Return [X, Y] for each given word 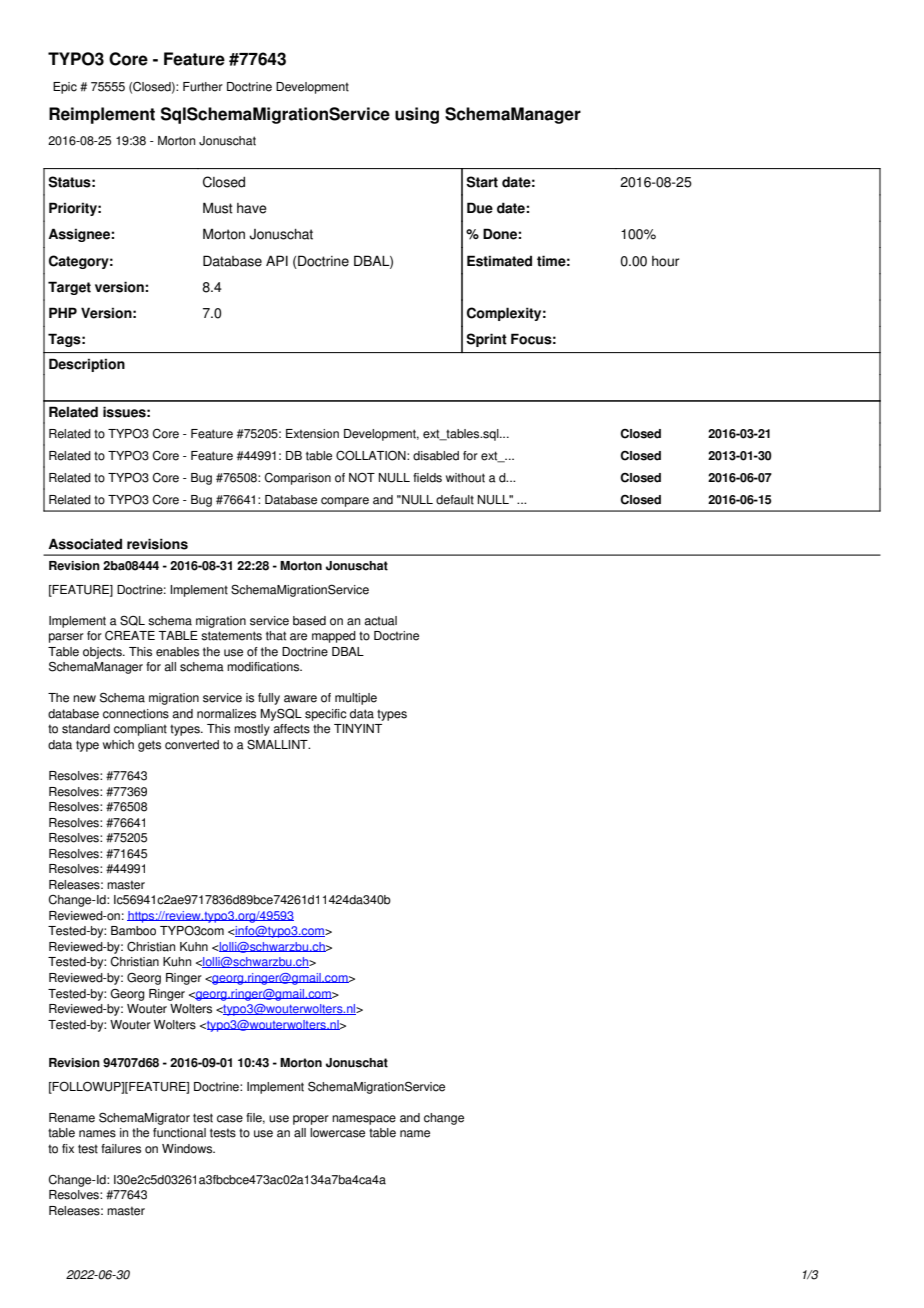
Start [482, 182]
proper [311, 1120]
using [417, 115]
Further [203, 87]
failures [121, 1149]
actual [380, 621]
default [455, 500]
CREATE [130, 635]
